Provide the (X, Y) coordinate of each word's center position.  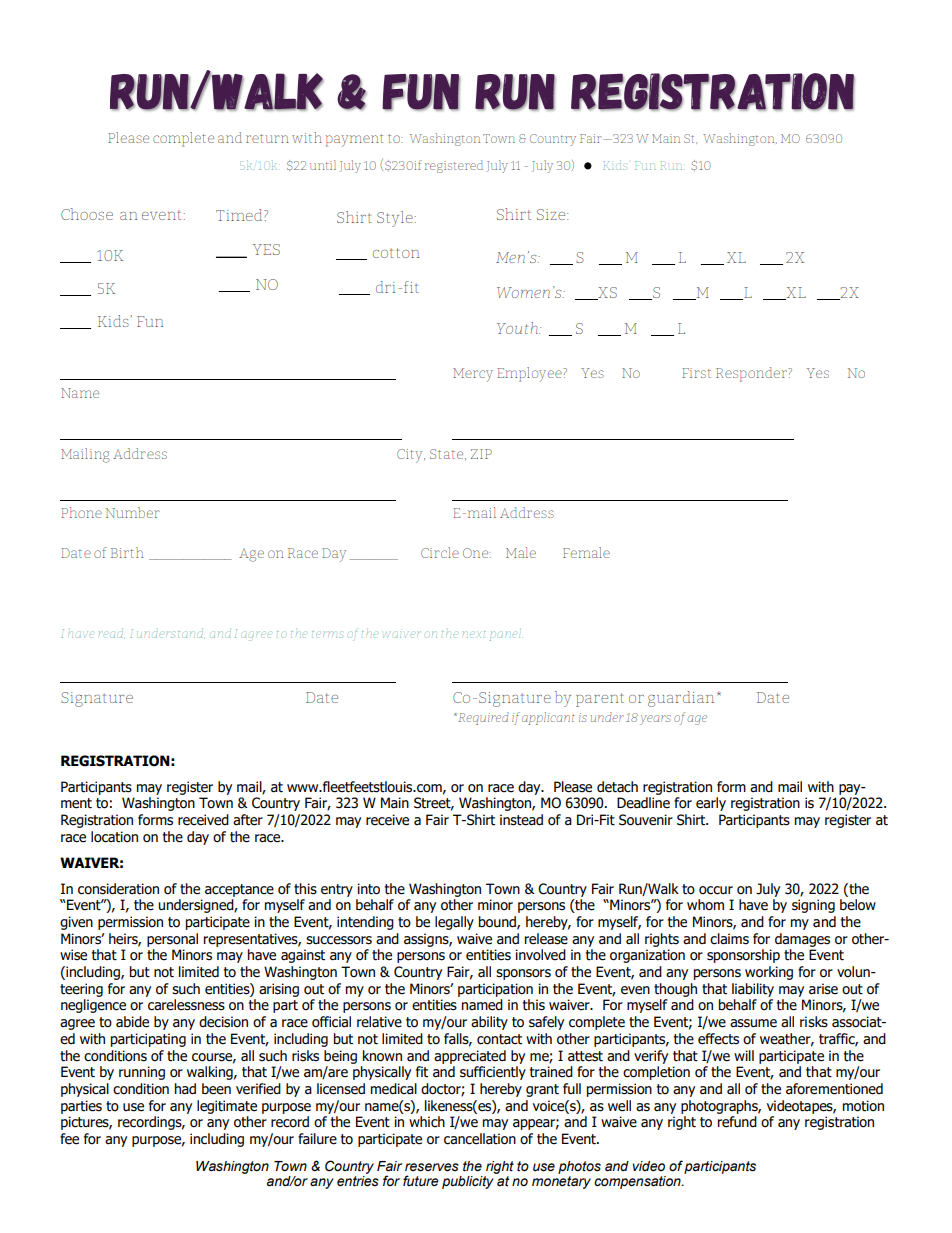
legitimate (227, 1107)
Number (133, 512)
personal (172, 940)
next (474, 634)
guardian (681, 699)
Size (552, 214)
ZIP (481, 454)
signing (813, 906)
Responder (752, 374)
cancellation (480, 1139)
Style (396, 219)
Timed (240, 215)
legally (454, 923)
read (111, 633)
